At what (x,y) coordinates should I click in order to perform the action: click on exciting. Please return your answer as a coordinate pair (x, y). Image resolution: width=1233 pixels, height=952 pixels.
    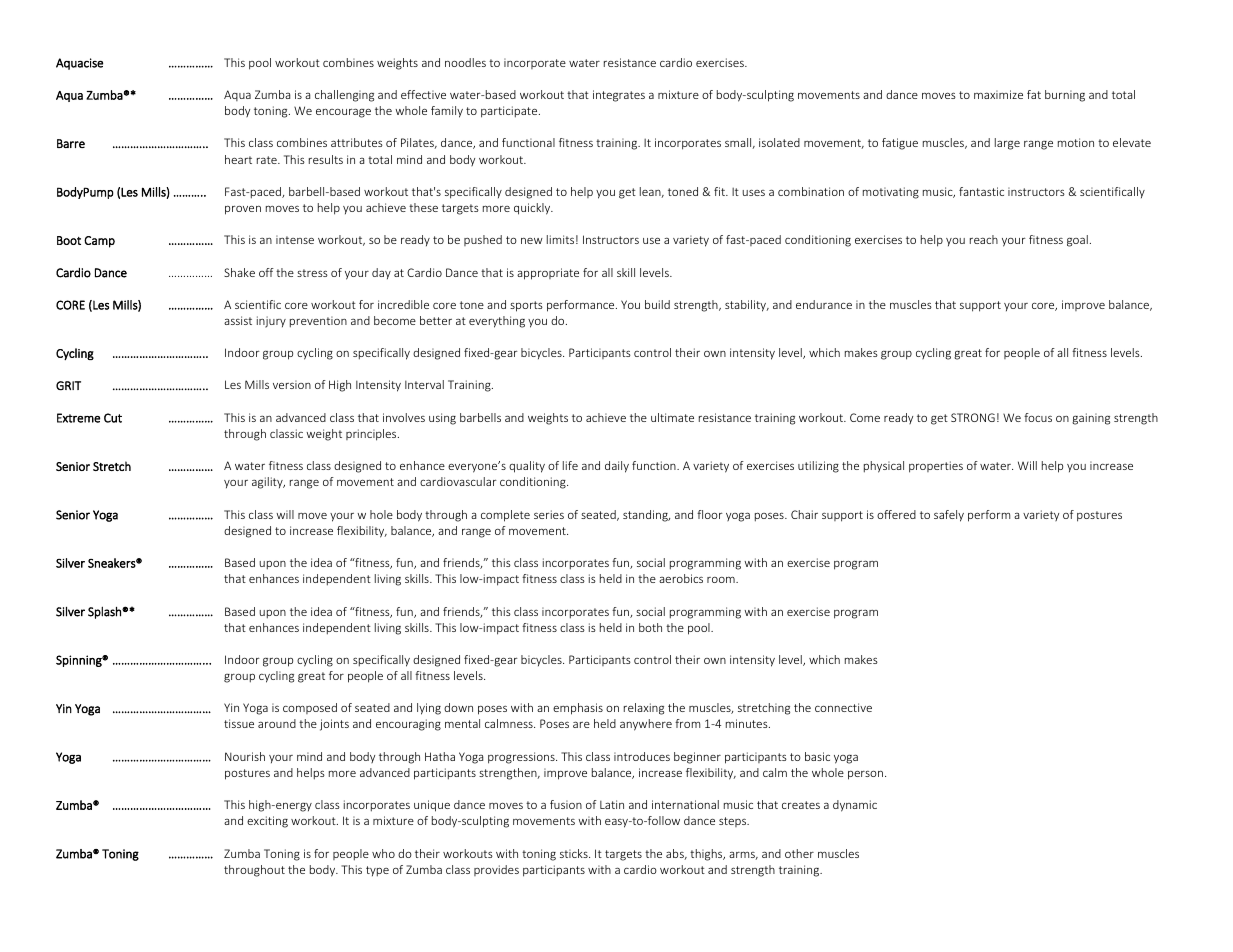
    Looking at the image, I should click on (267, 822).
